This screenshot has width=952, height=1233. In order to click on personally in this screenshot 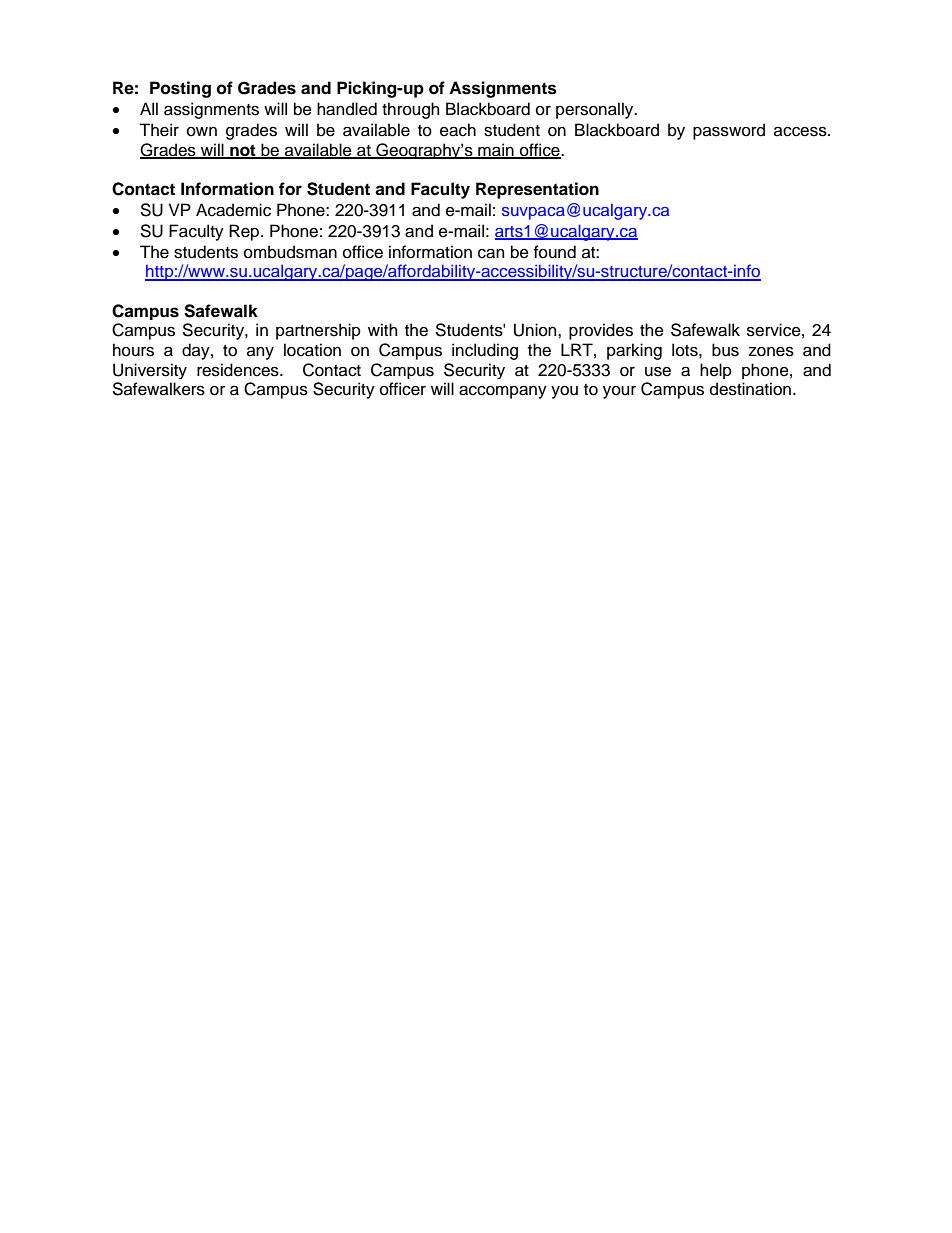, I will do `click(596, 110)`.
